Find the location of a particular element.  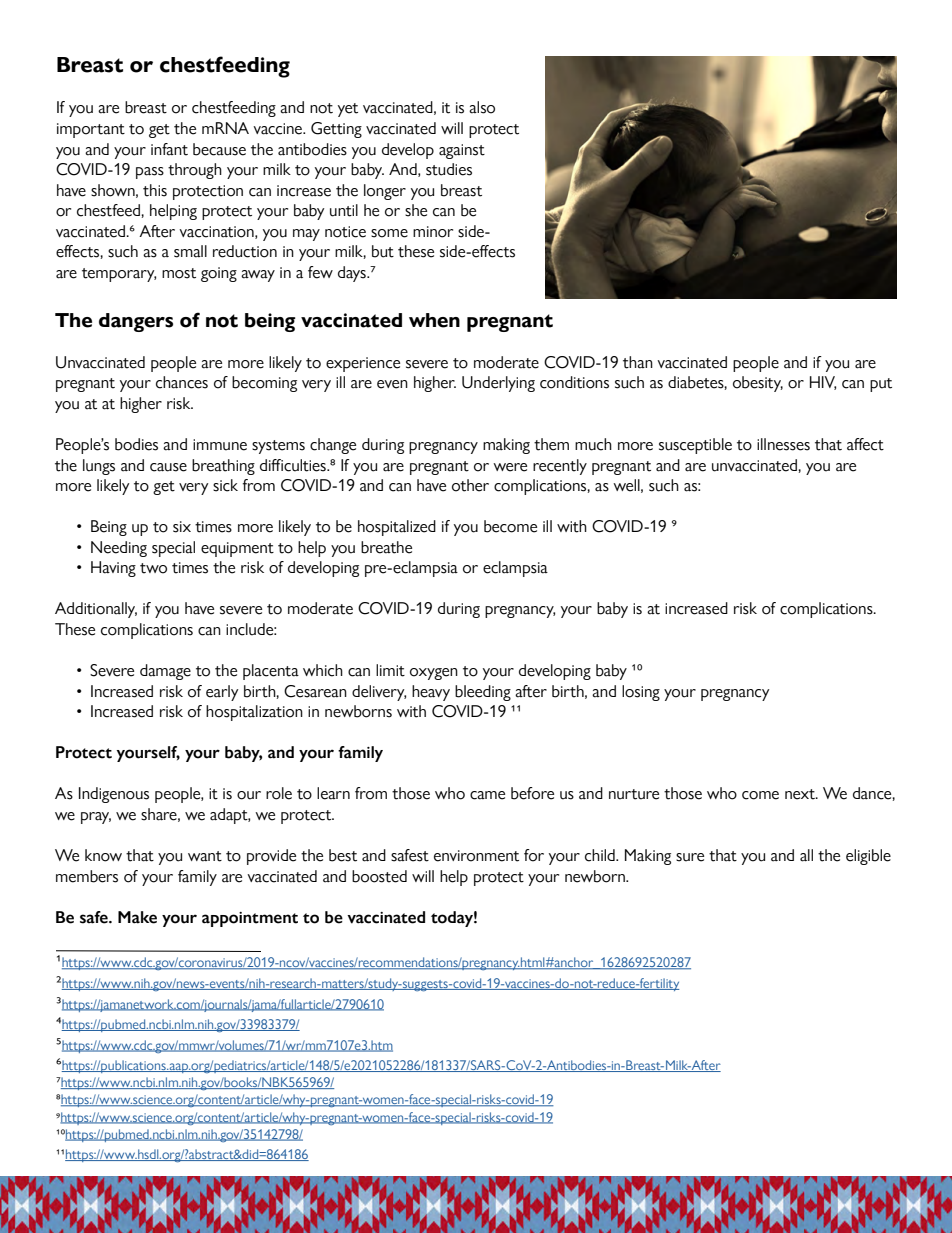

infant is located at coordinates (169, 149).
